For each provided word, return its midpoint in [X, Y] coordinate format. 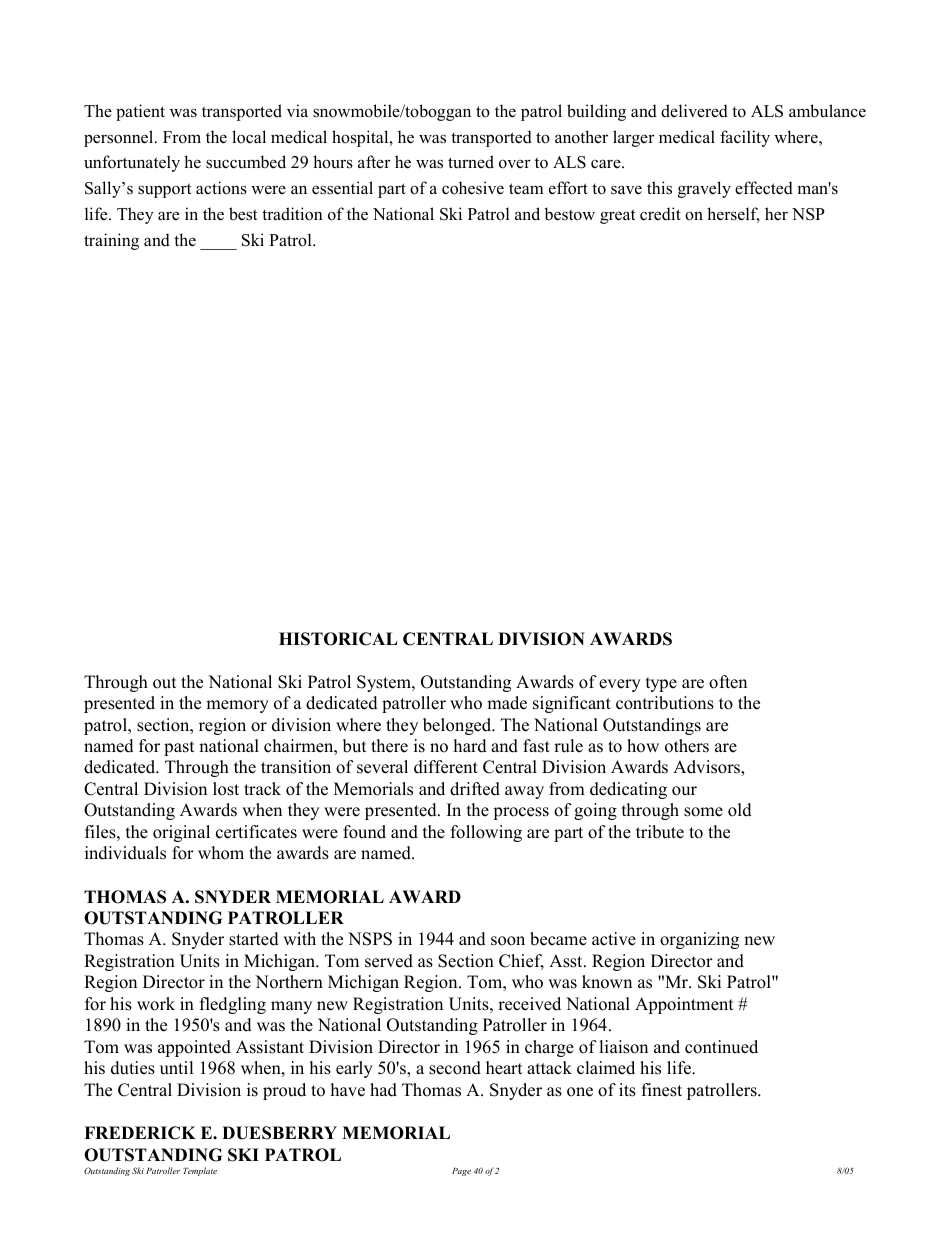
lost [226, 789]
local [249, 137]
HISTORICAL [338, 639]
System [385, 683]
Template [200, 1171]
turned [471, 162]
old [740, 810]
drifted [475, 789]
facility [745, 138]
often [728, 682]
